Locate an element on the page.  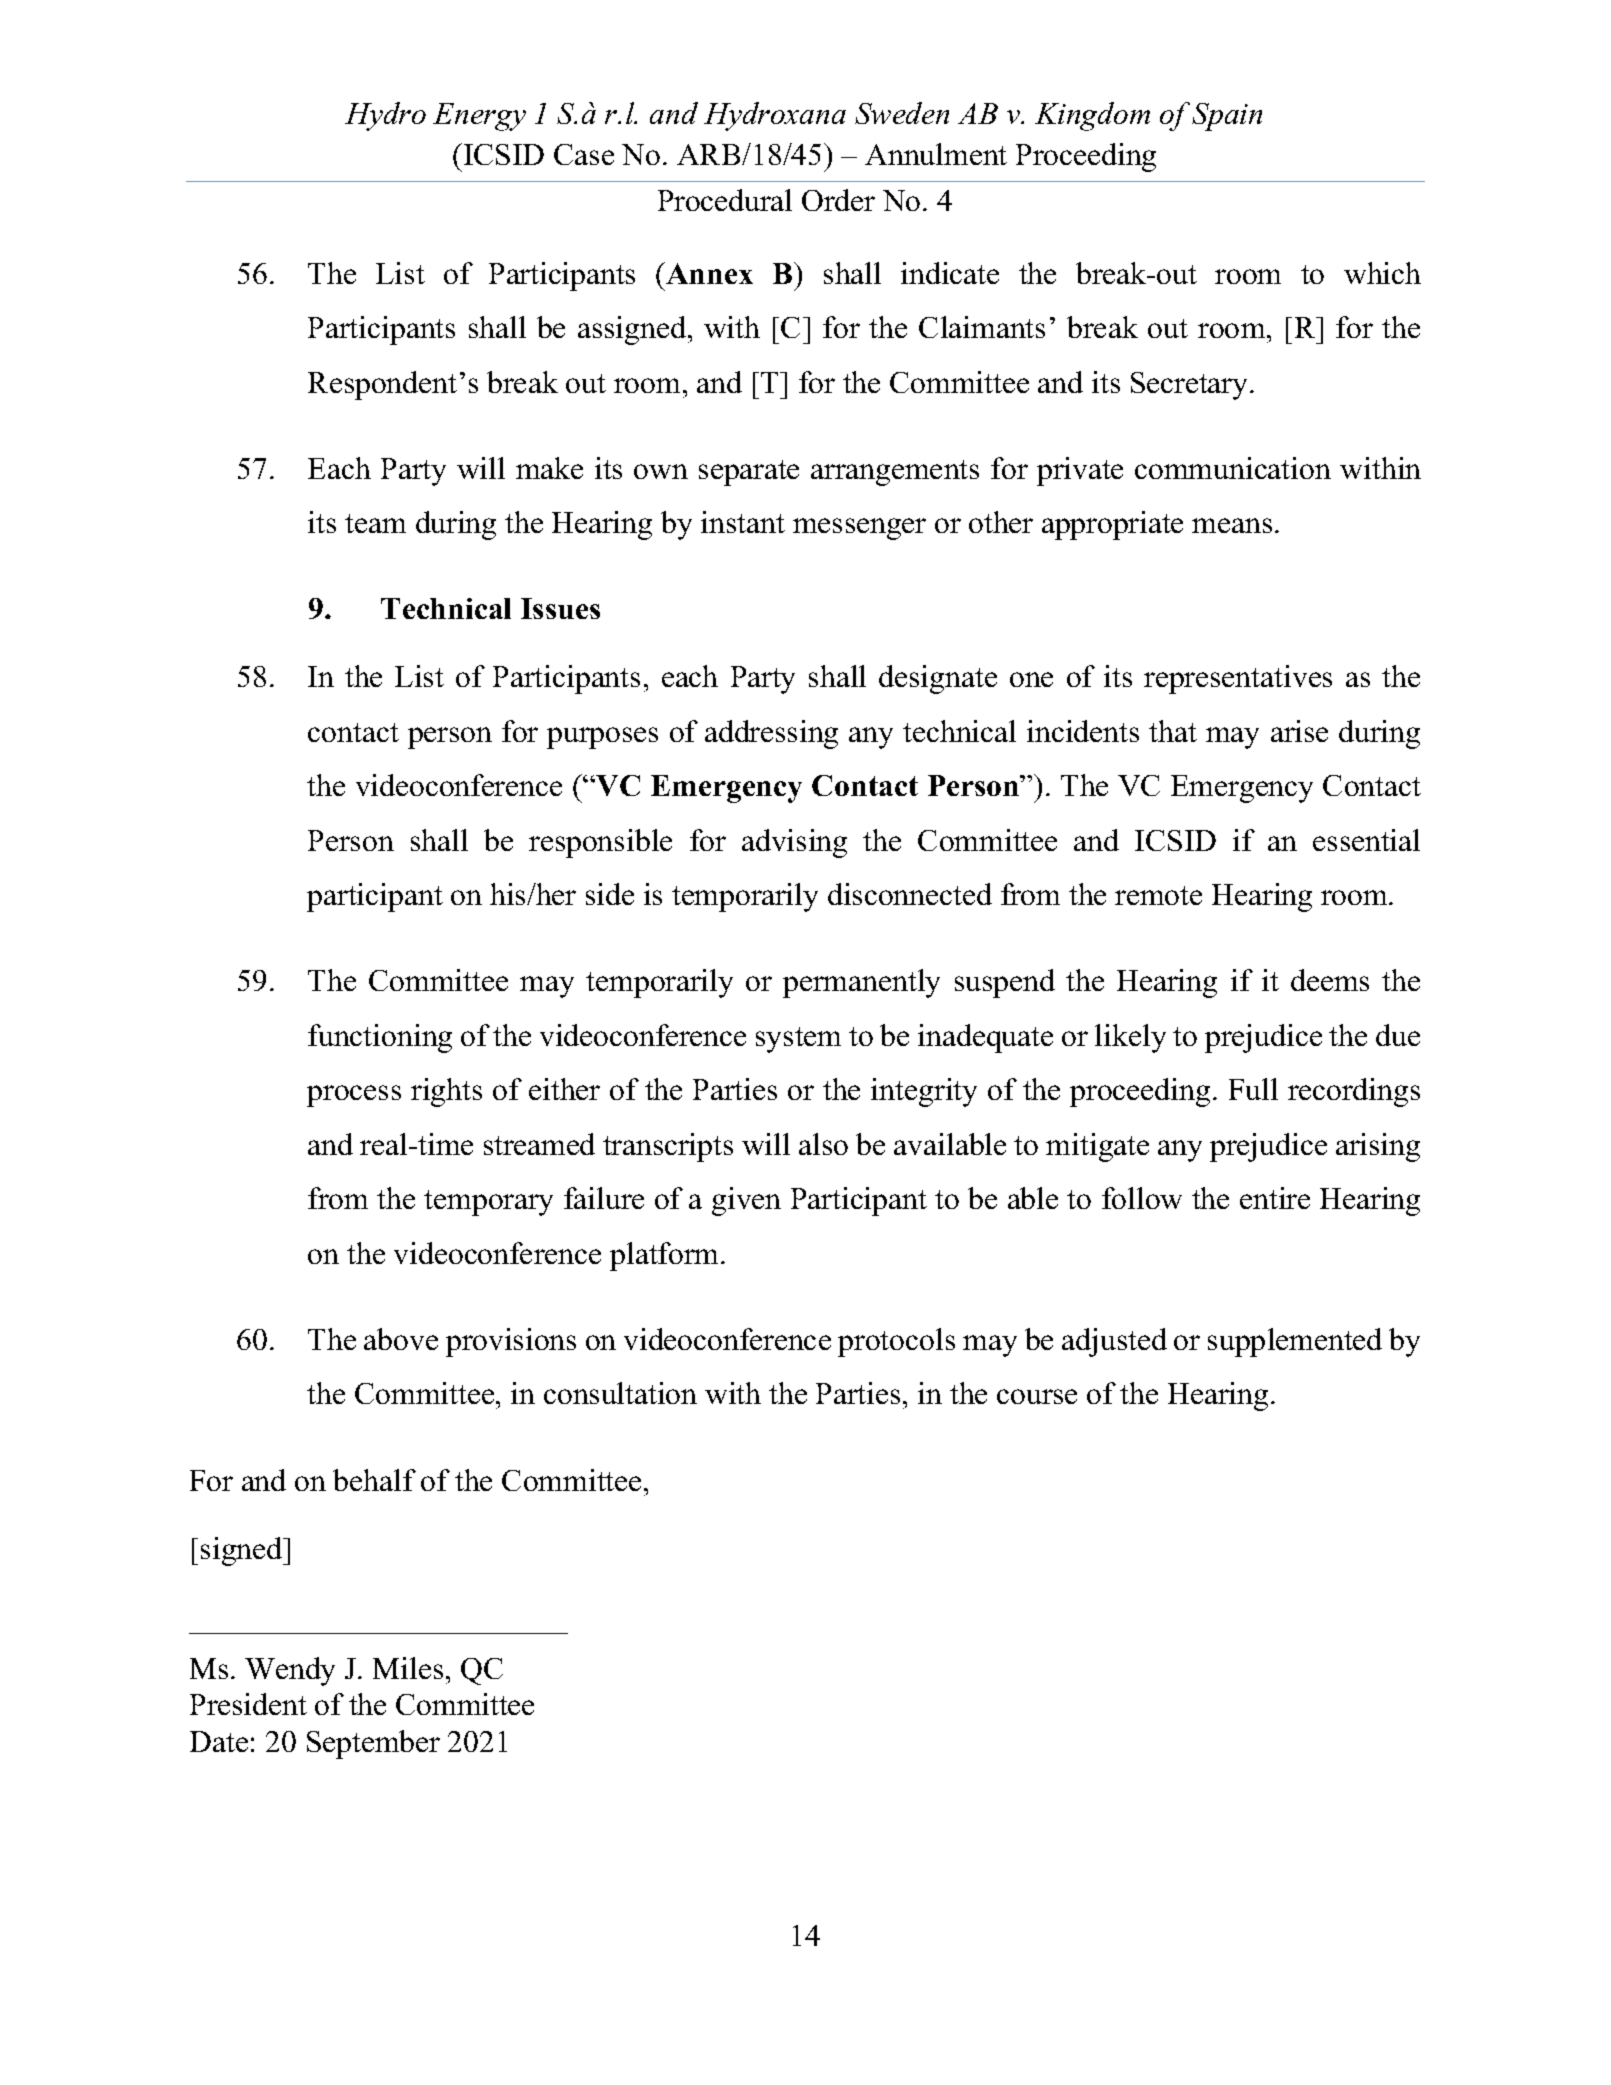
Energy is located at coordinates (479, 117).
